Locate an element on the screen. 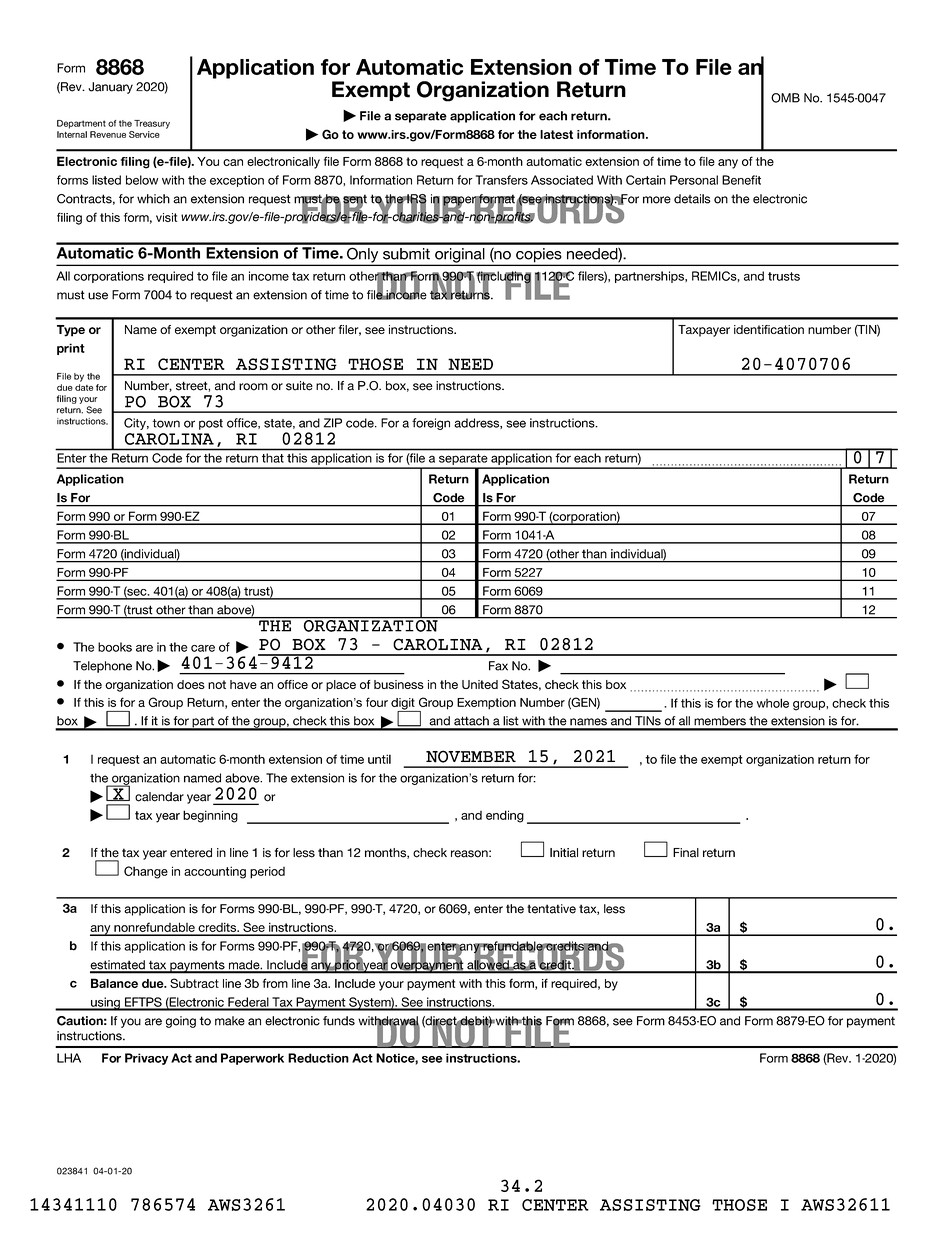  Treasury is located at coordinates (152, 124).
